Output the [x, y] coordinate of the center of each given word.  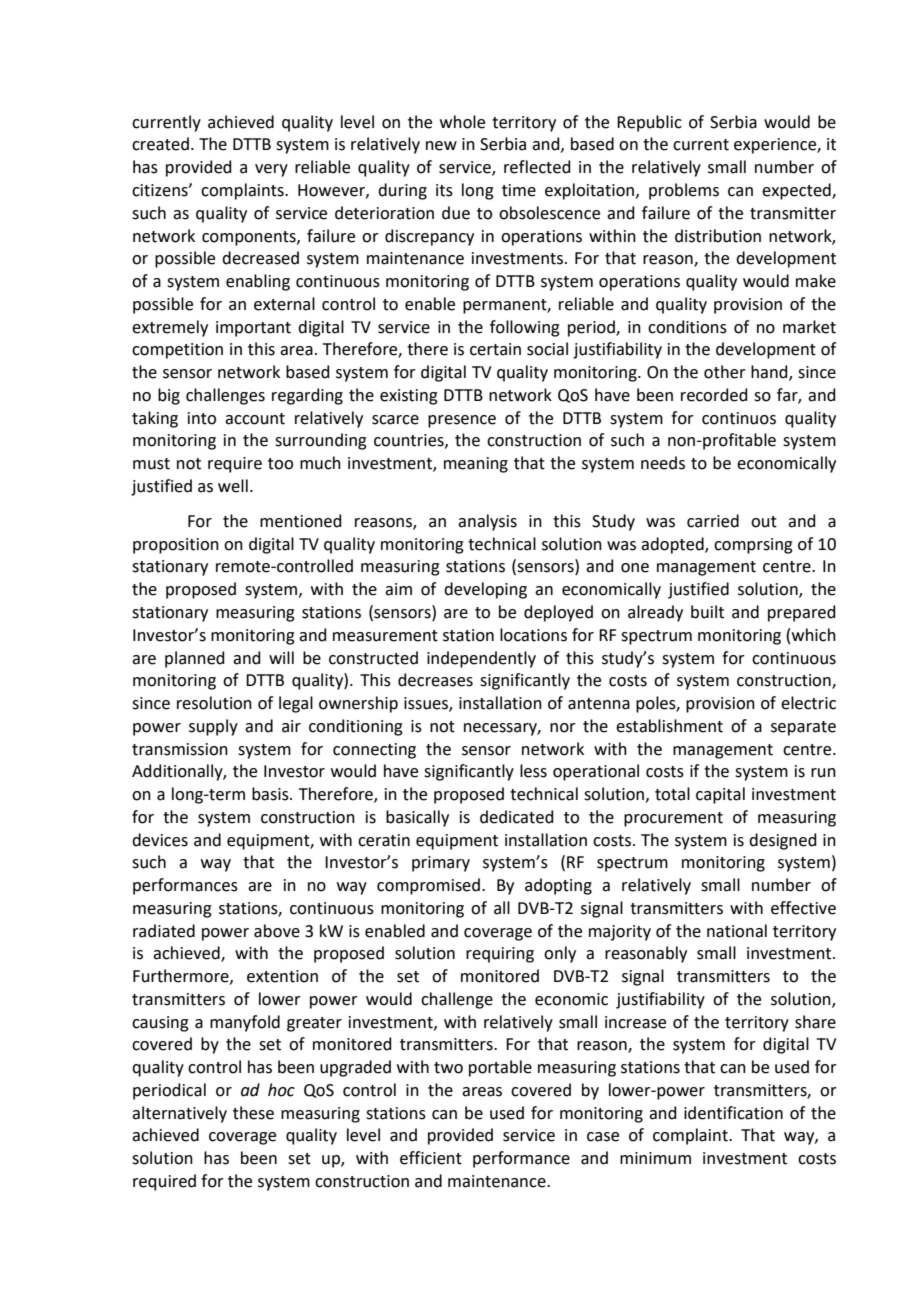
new [441, 146]
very [271, 170]
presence [462, 421]
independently [481, 659]
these [253, 1113]
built [707, 612]
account [255, 419]
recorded [714, 395]
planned [195, 659]
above [277, 931]
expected [797, 191]
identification [733, 1113]
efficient [431, 1158]
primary [441, 864]
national [737, 931]
